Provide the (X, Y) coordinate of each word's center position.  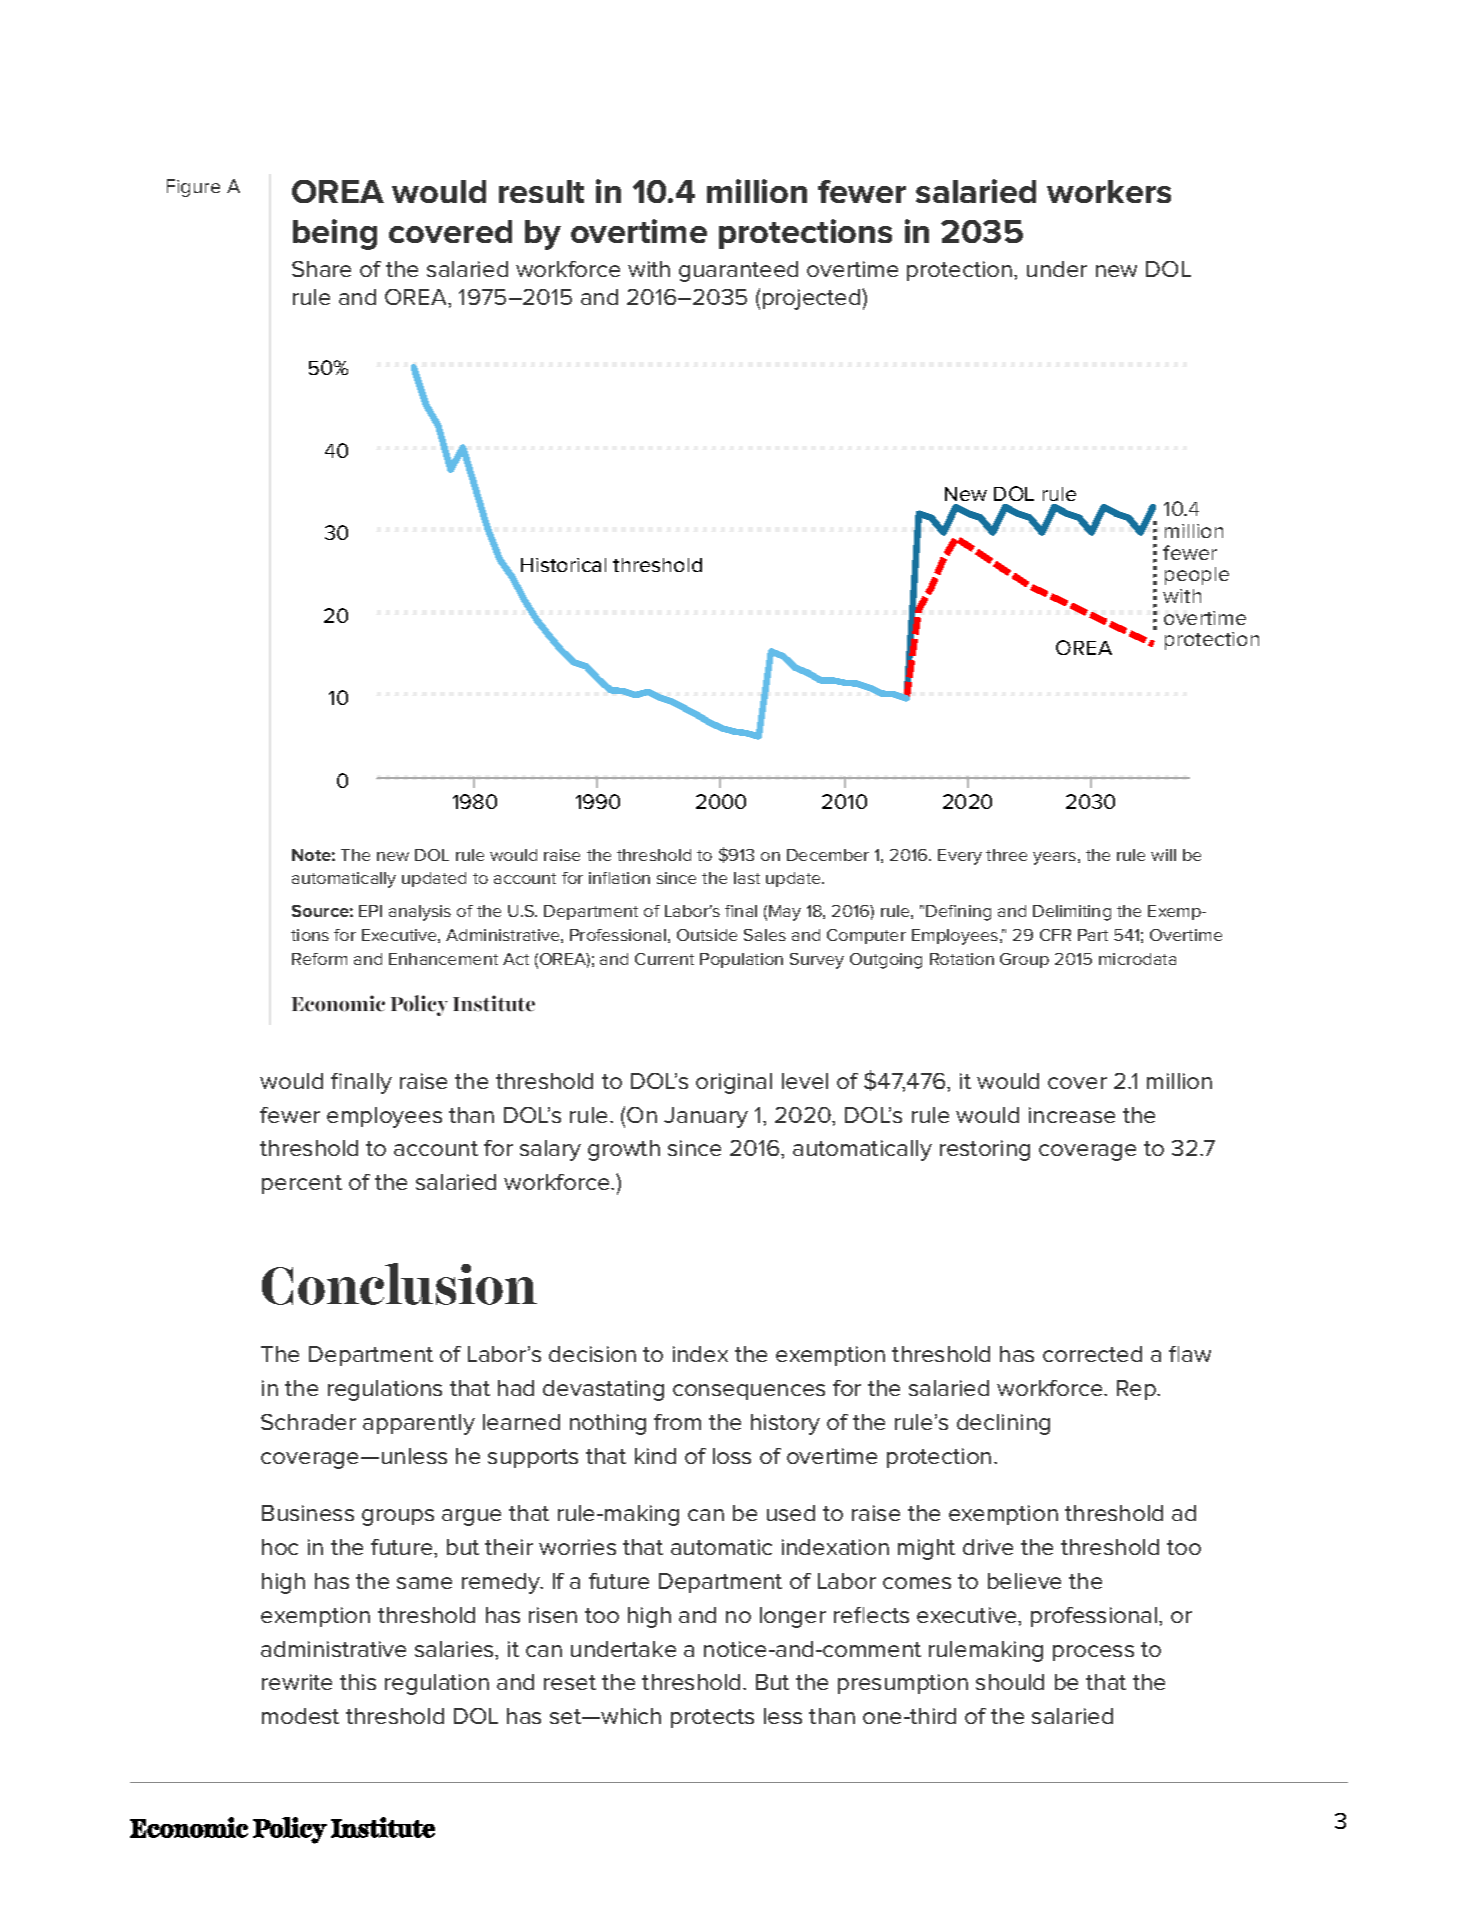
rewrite (297, 1682)
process (1093, 1653)
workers (1109, 191)
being (335, 234)
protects (712, 1718)
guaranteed (738, 271)
